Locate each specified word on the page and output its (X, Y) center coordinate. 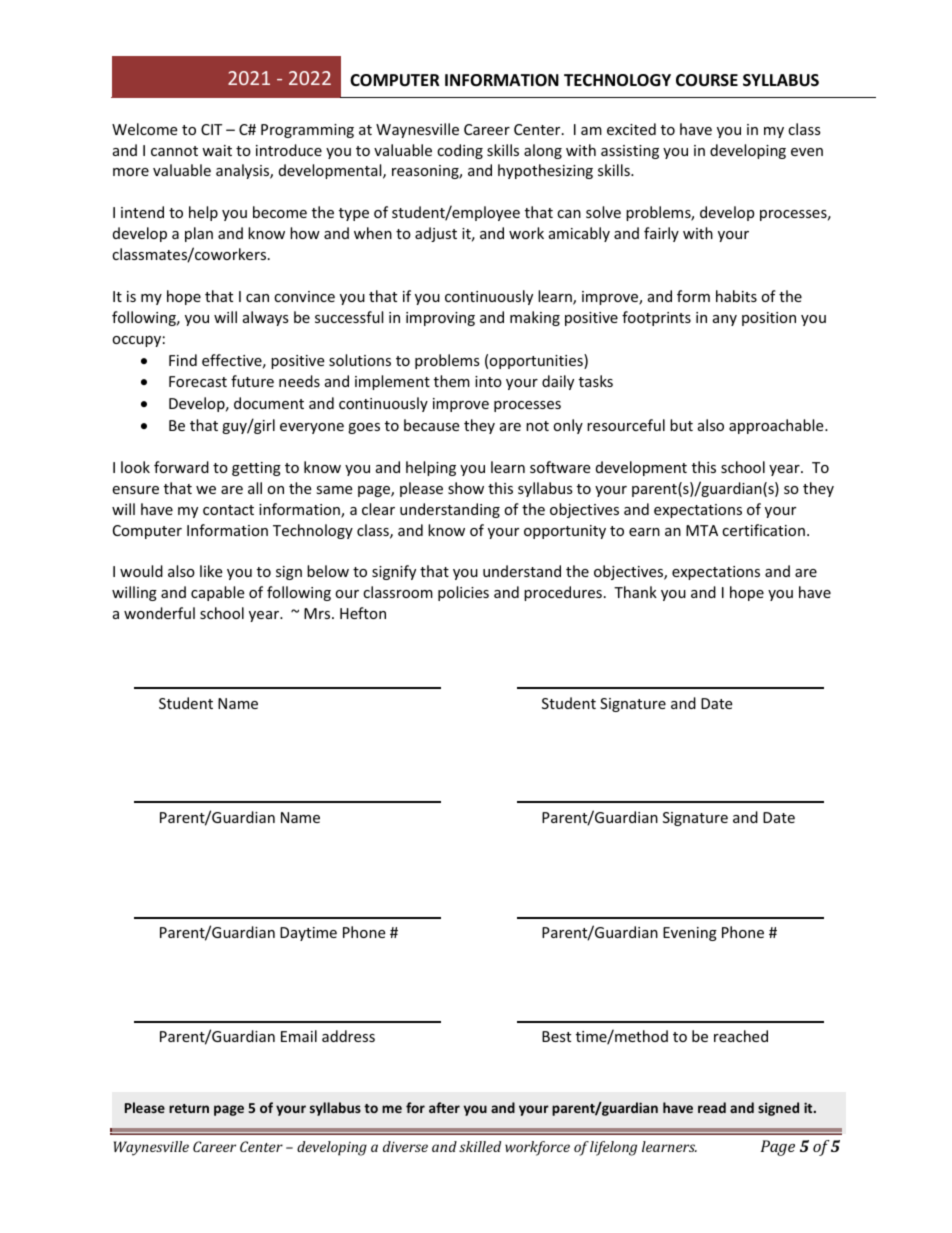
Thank (635, 592)
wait (217, 150)
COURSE (707, 80)
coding (460, 151)
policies (463, 593)
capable (217, 593)
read (712, 1107)
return (189, 1108)
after (444, 1107)
